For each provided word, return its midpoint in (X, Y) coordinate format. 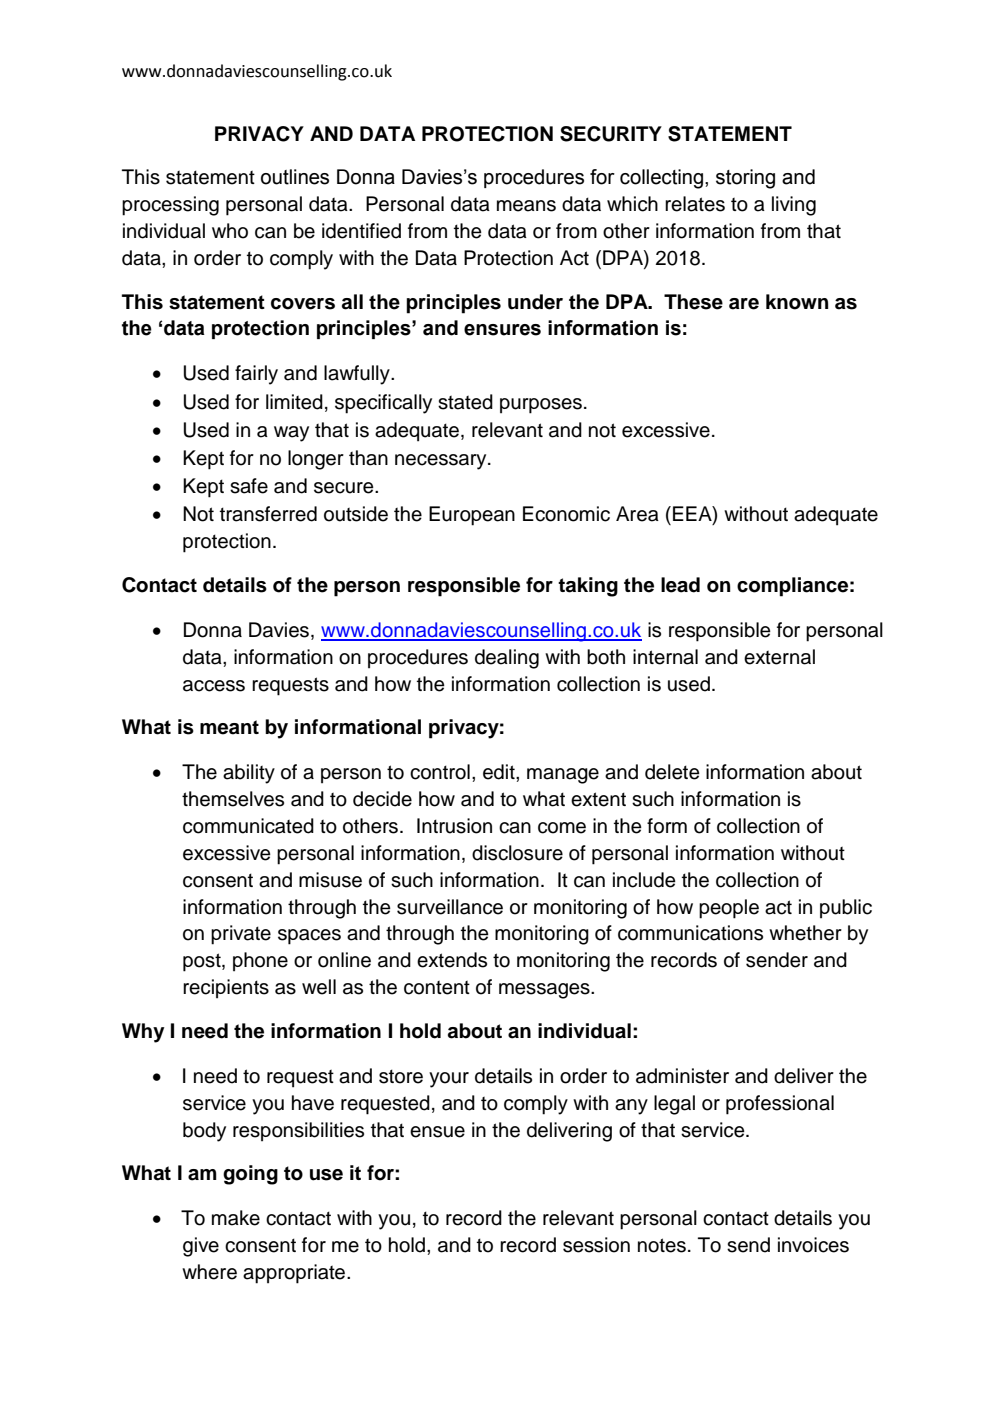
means (526, 206)
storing (745, 179)
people (729, 909)
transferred (268, 514)
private (241, 935)
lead (680, 585)
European (472, 516)
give (201, 1247)
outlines (295, 177)
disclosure (517, 853)
